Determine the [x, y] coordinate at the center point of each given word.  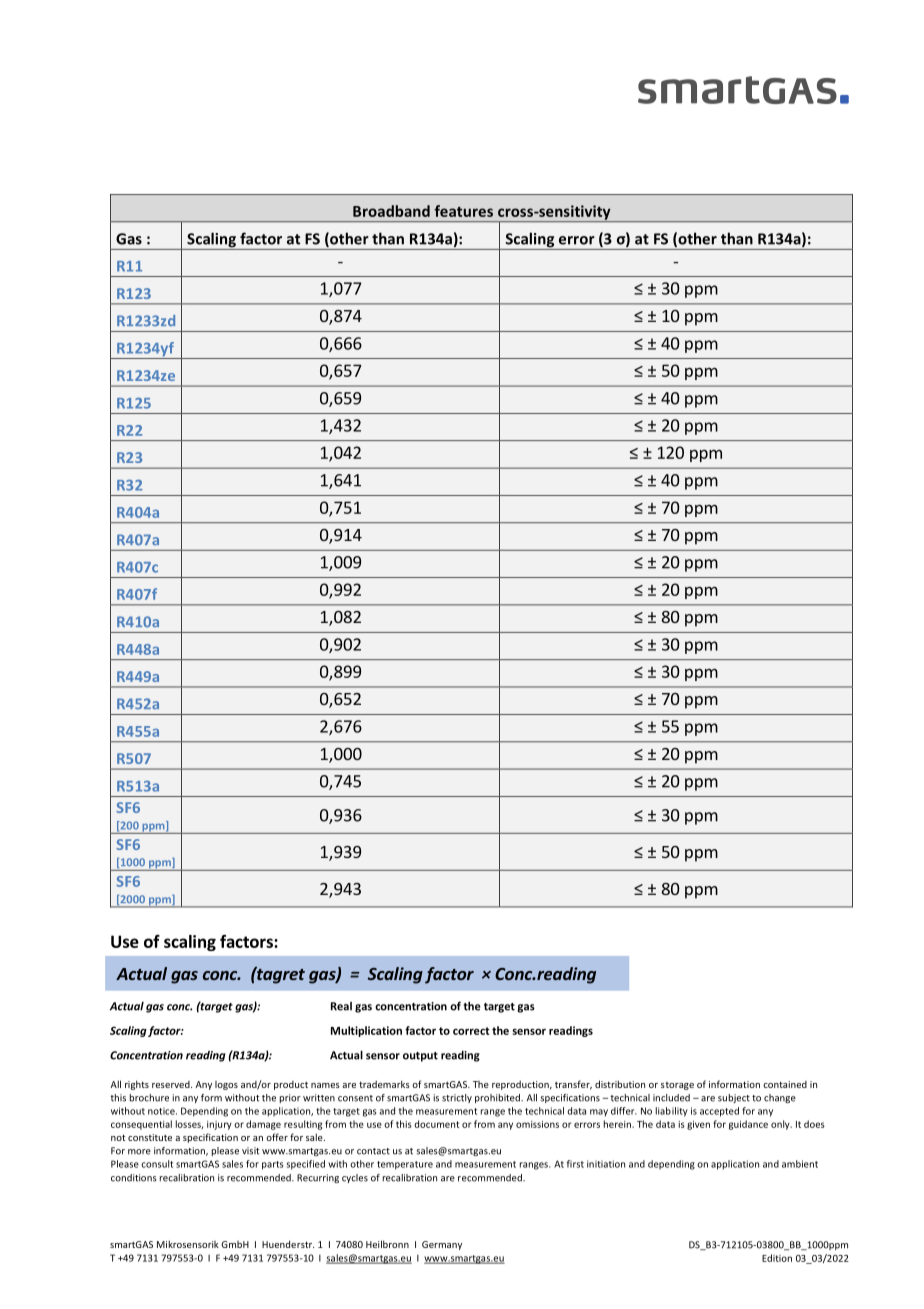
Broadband [391, 211]
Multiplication [366, 1031]
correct [471, 1031]
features [463, 211]
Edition [777, 1258]
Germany [442, 1245]
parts [272, 1165]
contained [785, 1084]
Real [341, 1006]
